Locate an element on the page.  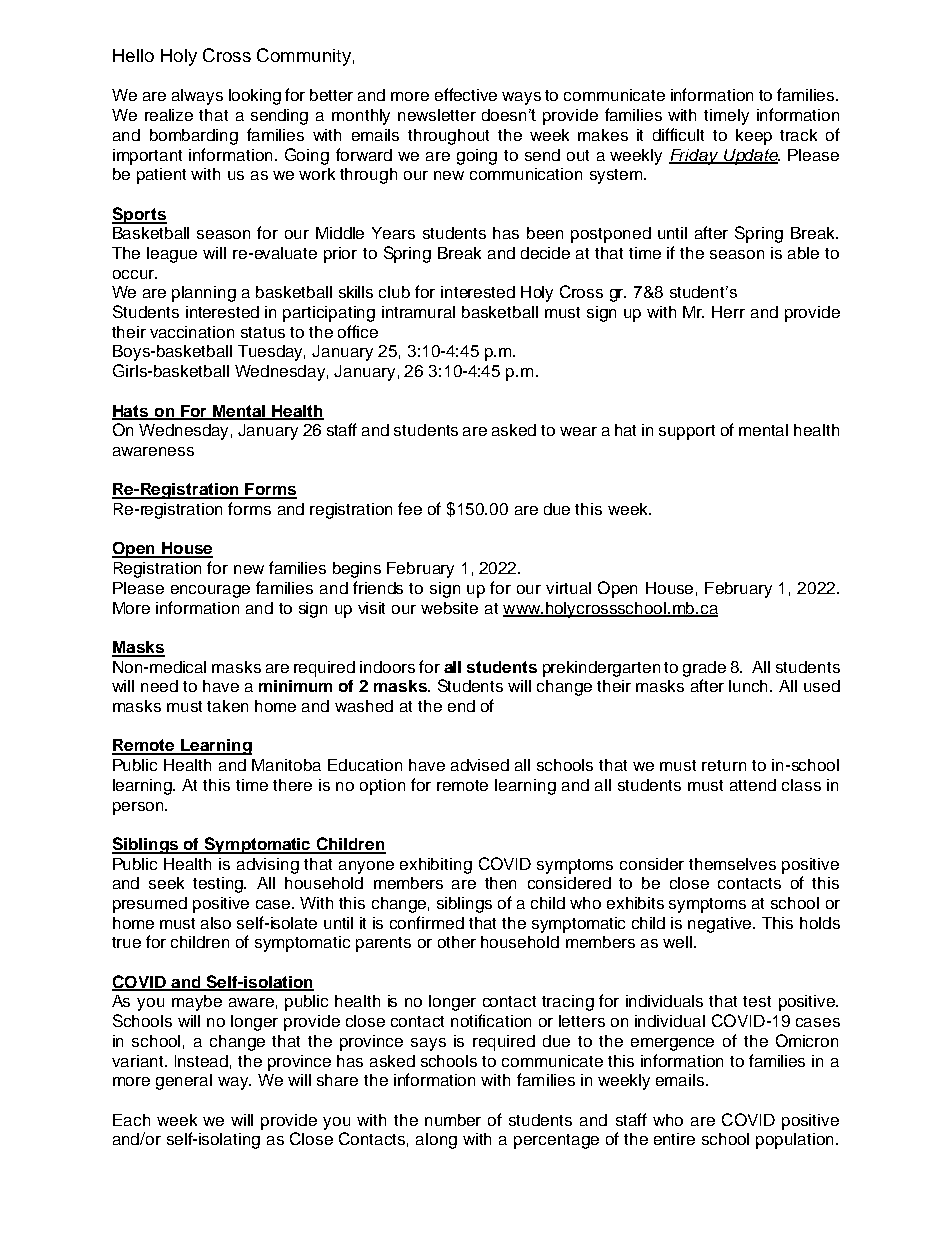
looking is located at coordinates (255, 97).
